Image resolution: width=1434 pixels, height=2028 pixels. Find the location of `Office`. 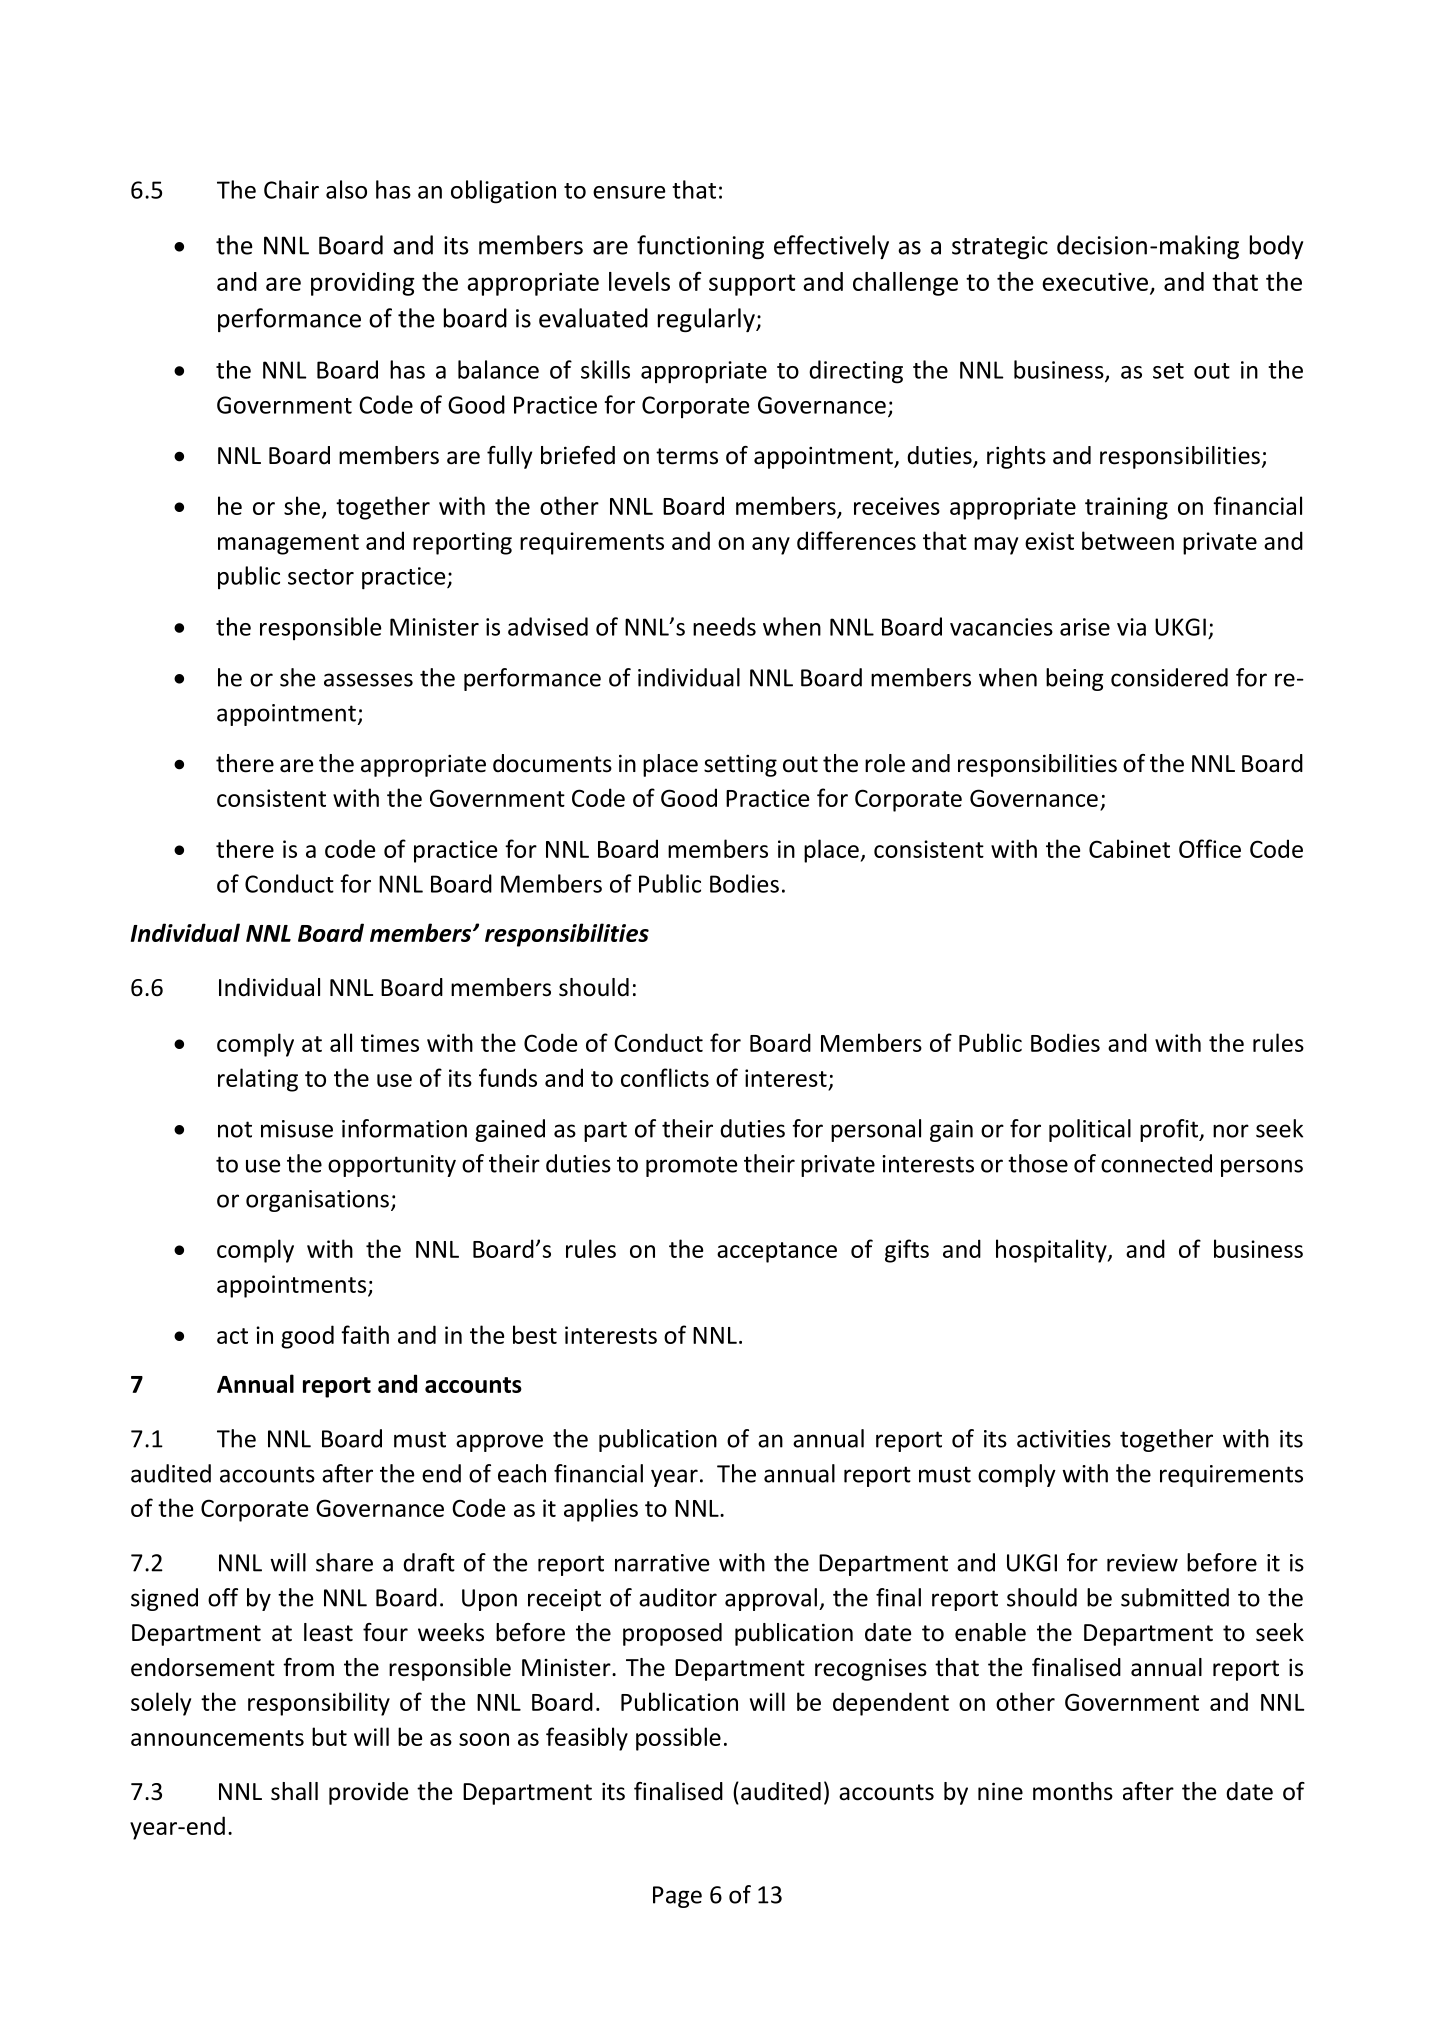

Office is located at coordinates (1210, 848).
